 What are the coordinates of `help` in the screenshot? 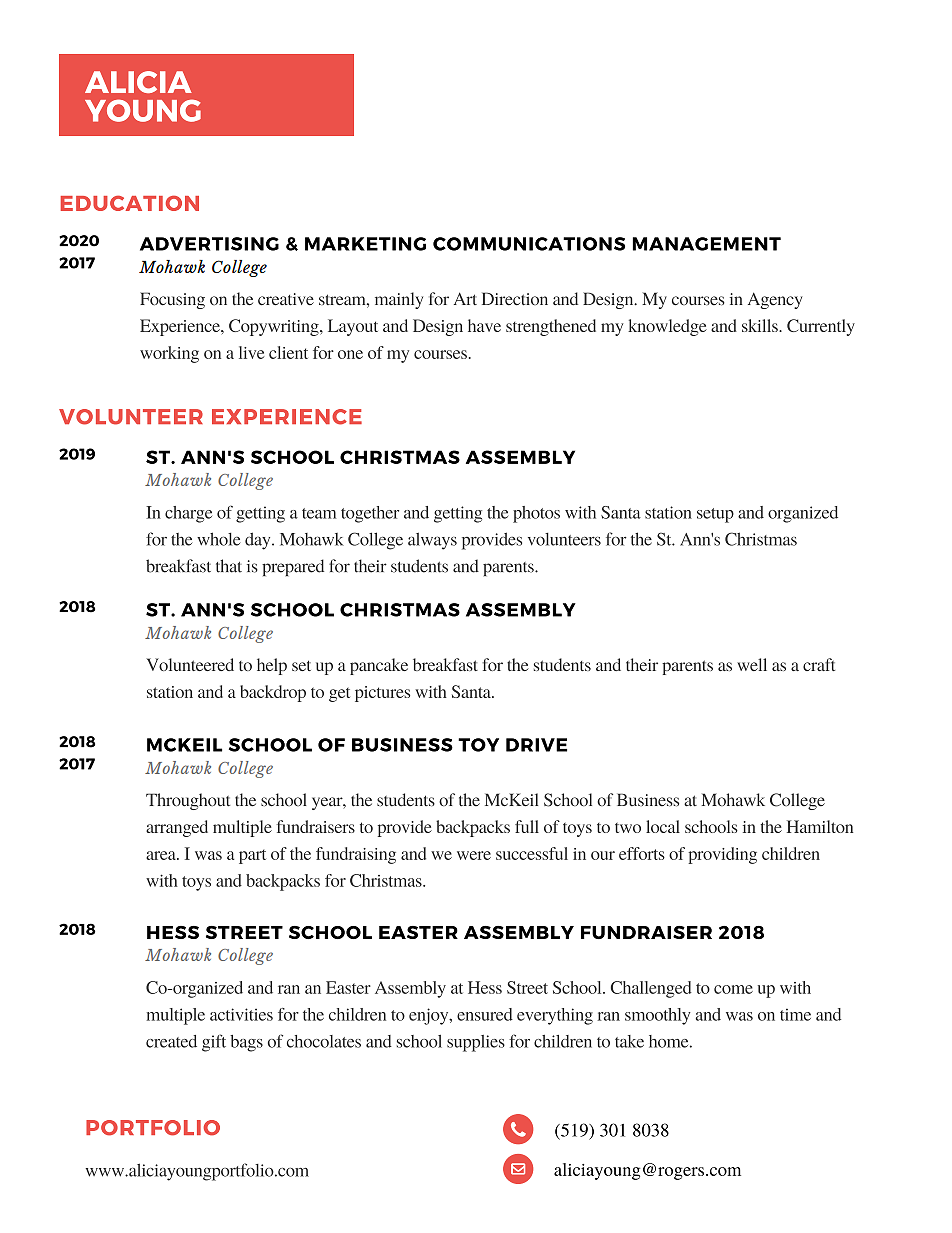 It's located at (272, 666).
